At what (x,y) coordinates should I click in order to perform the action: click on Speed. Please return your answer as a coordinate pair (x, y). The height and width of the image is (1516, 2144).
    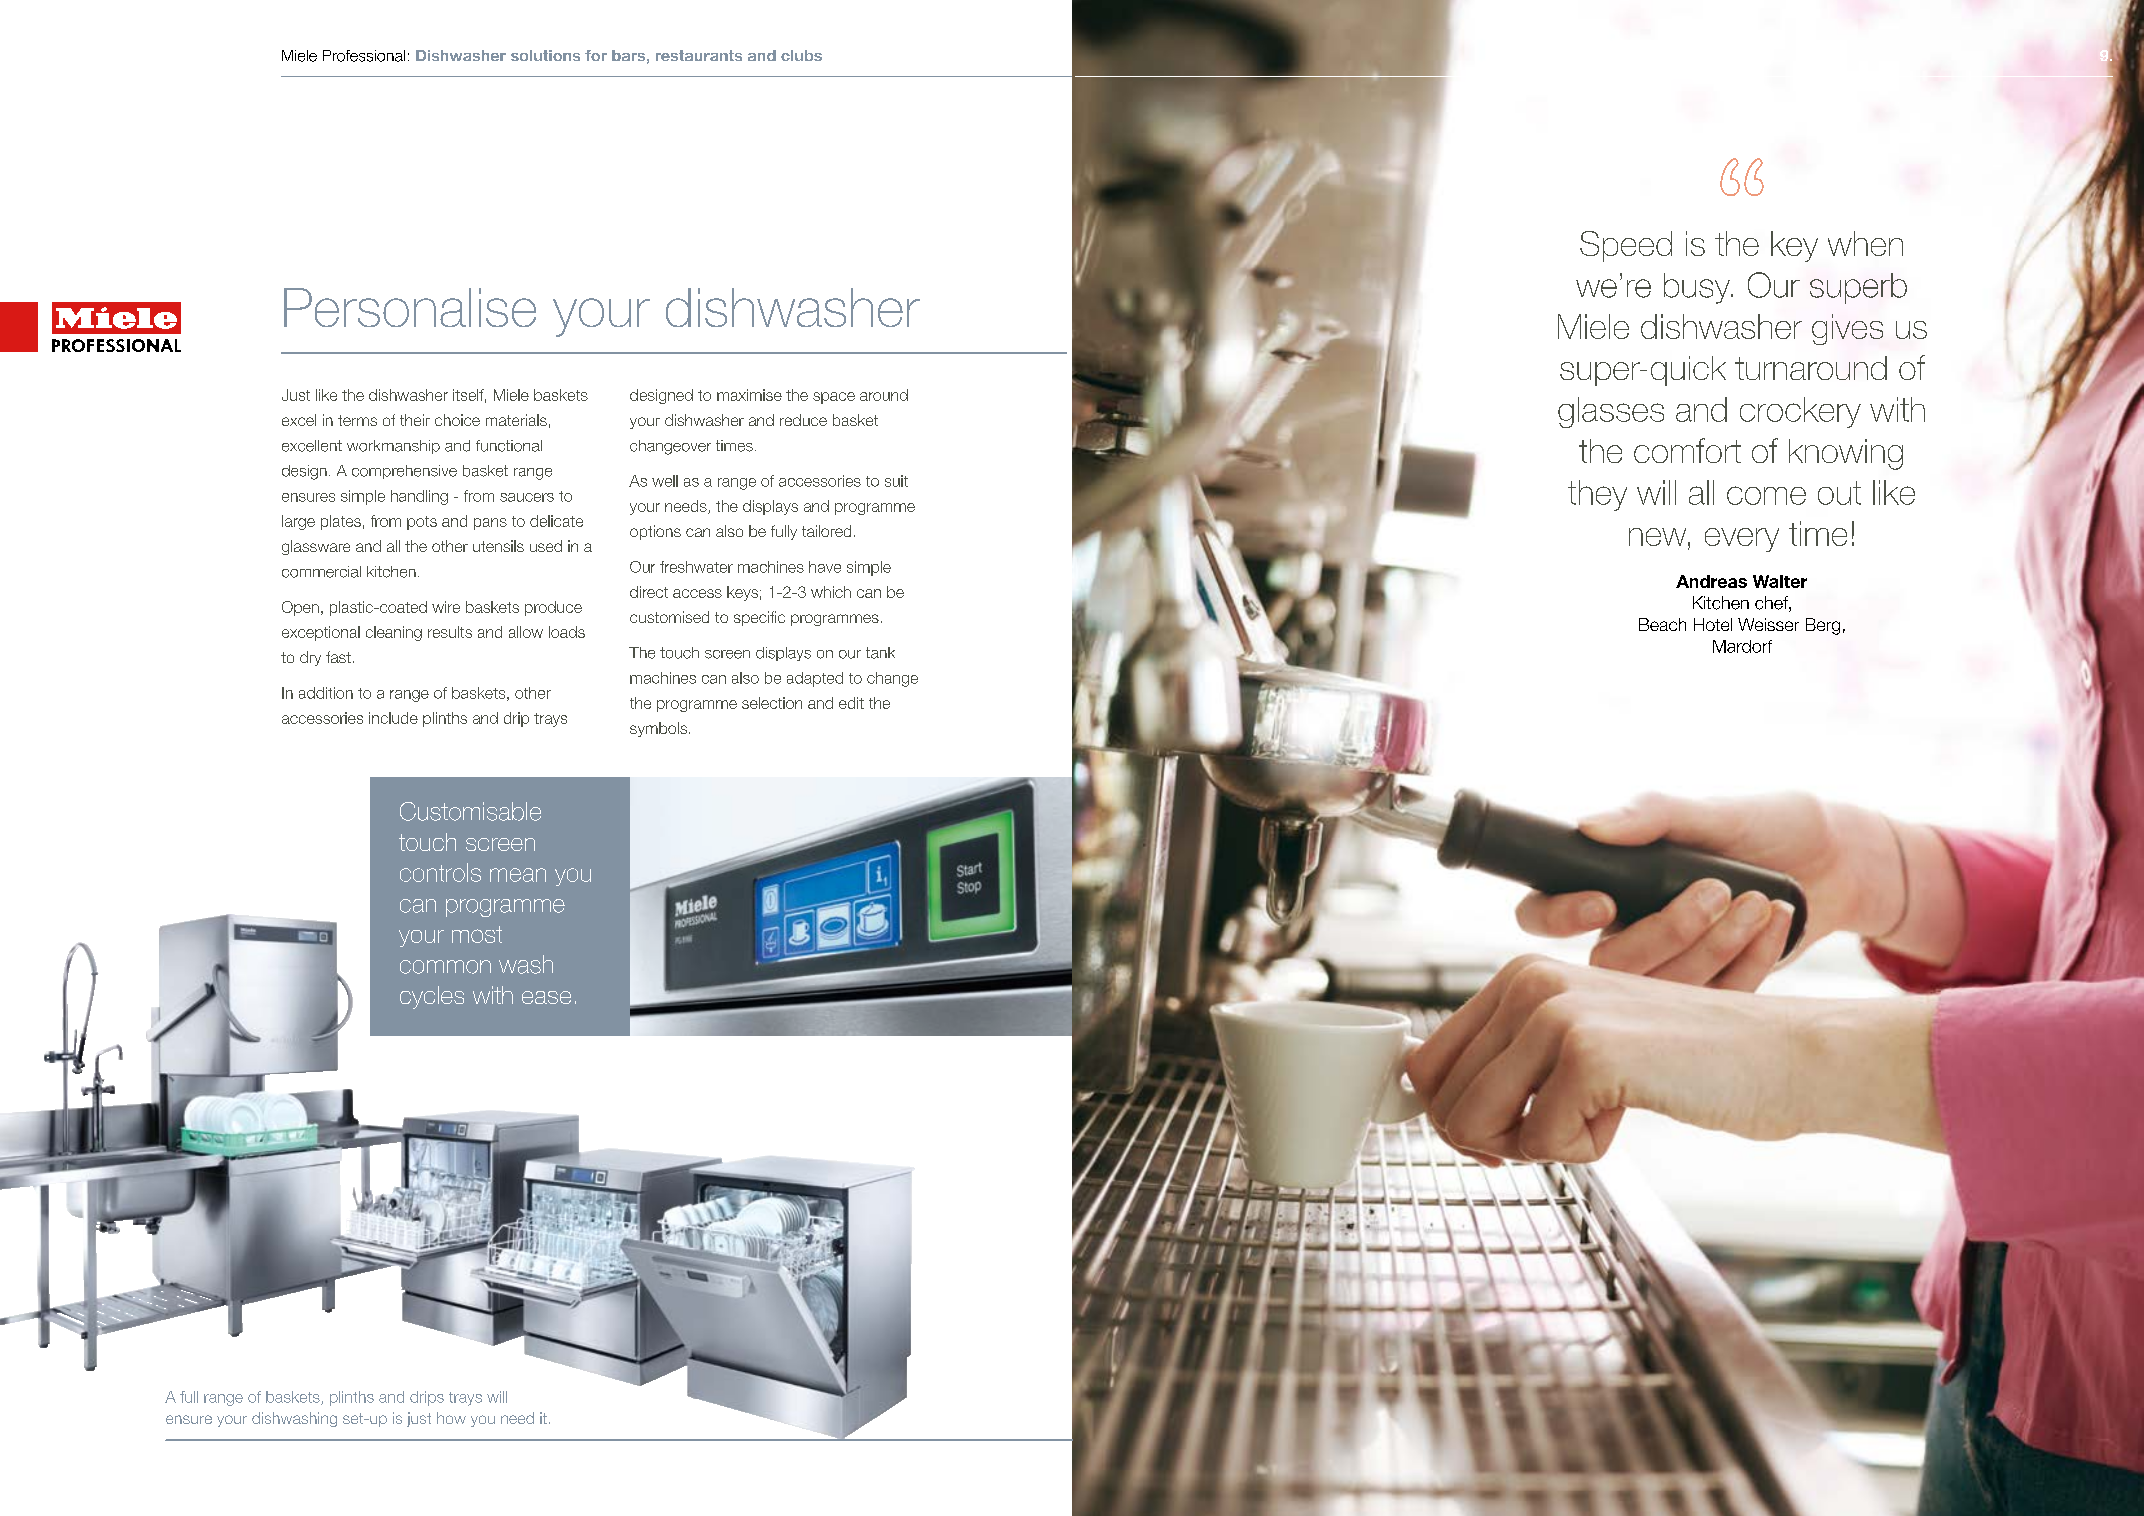
    Looking at the image, I should click on (1626, 246).
